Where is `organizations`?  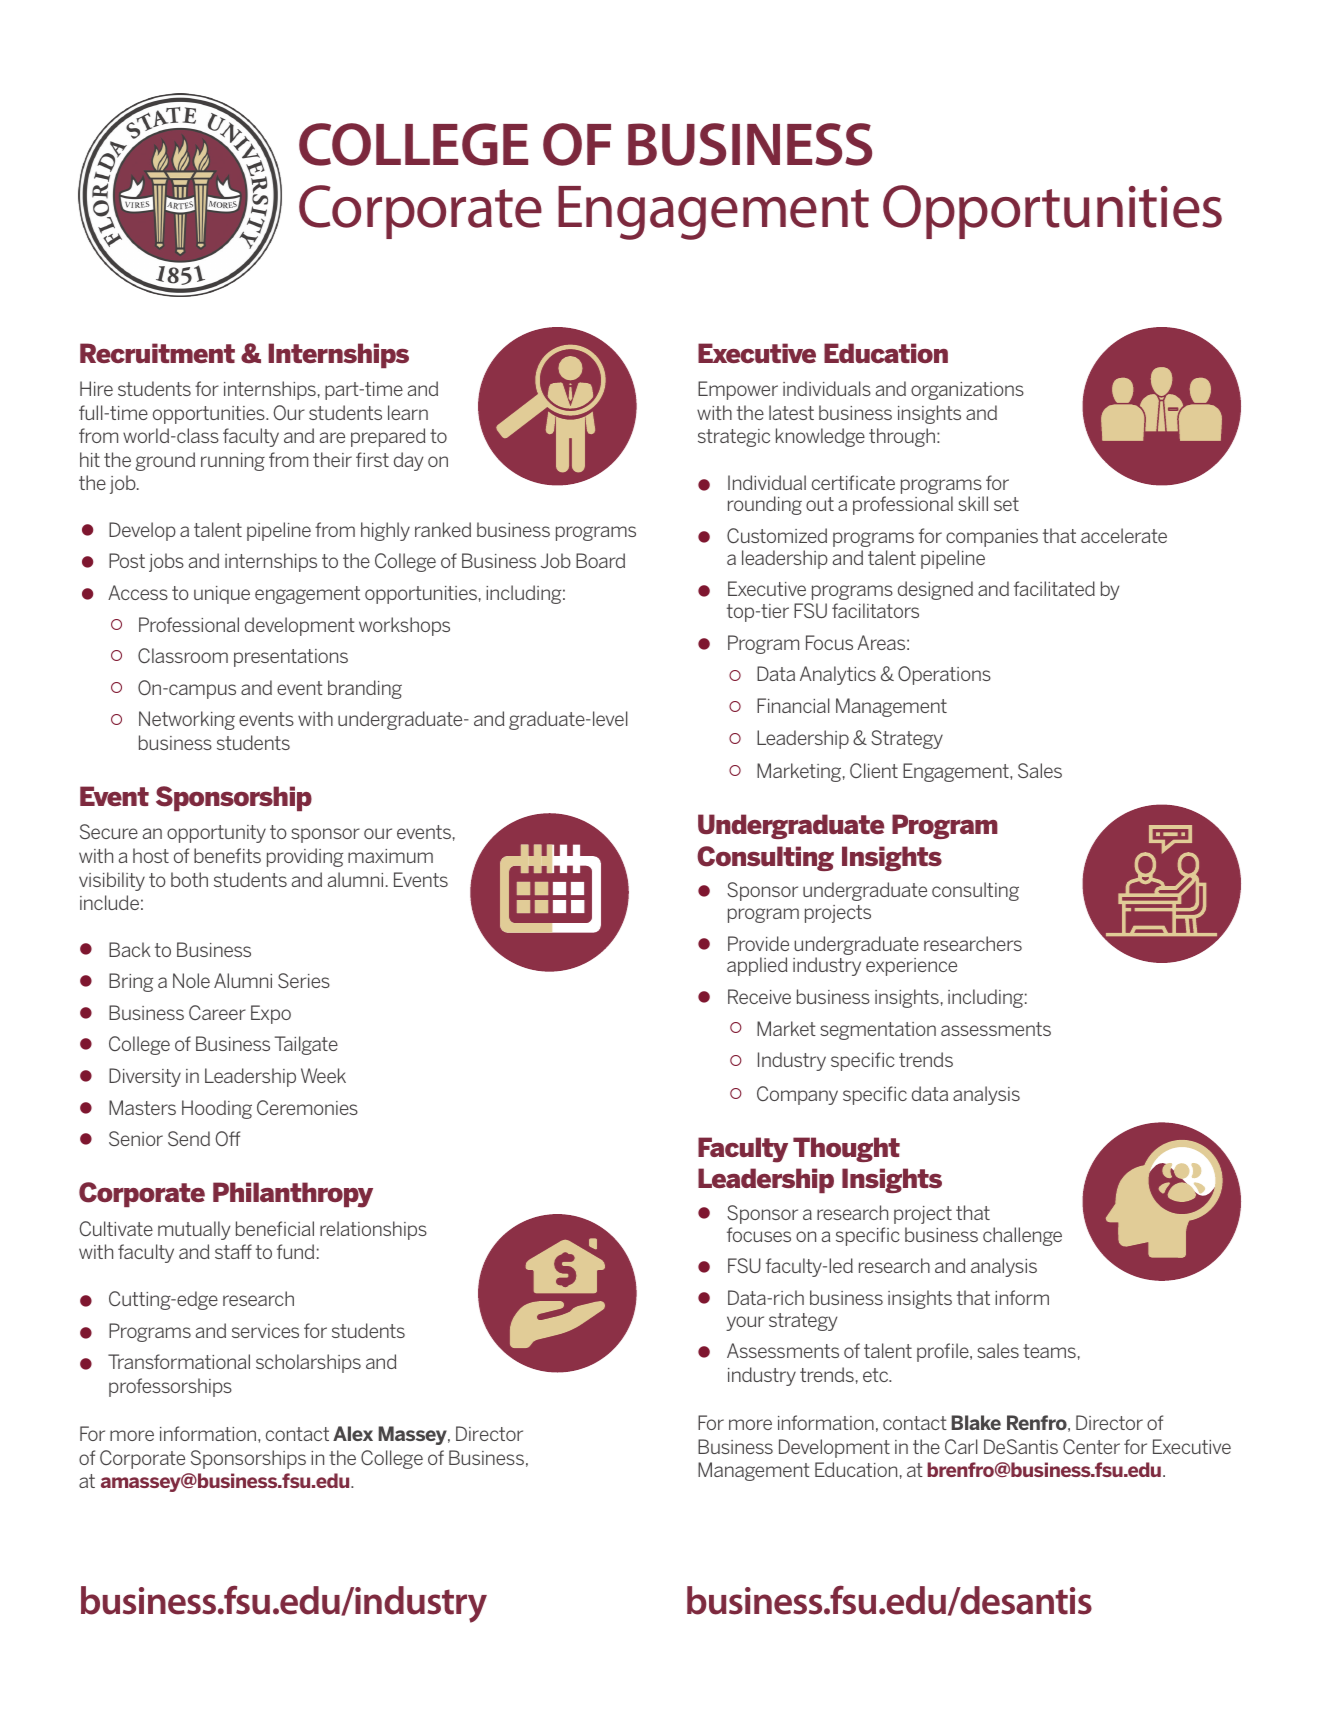
organizations is located at coordinates (967, 391).
